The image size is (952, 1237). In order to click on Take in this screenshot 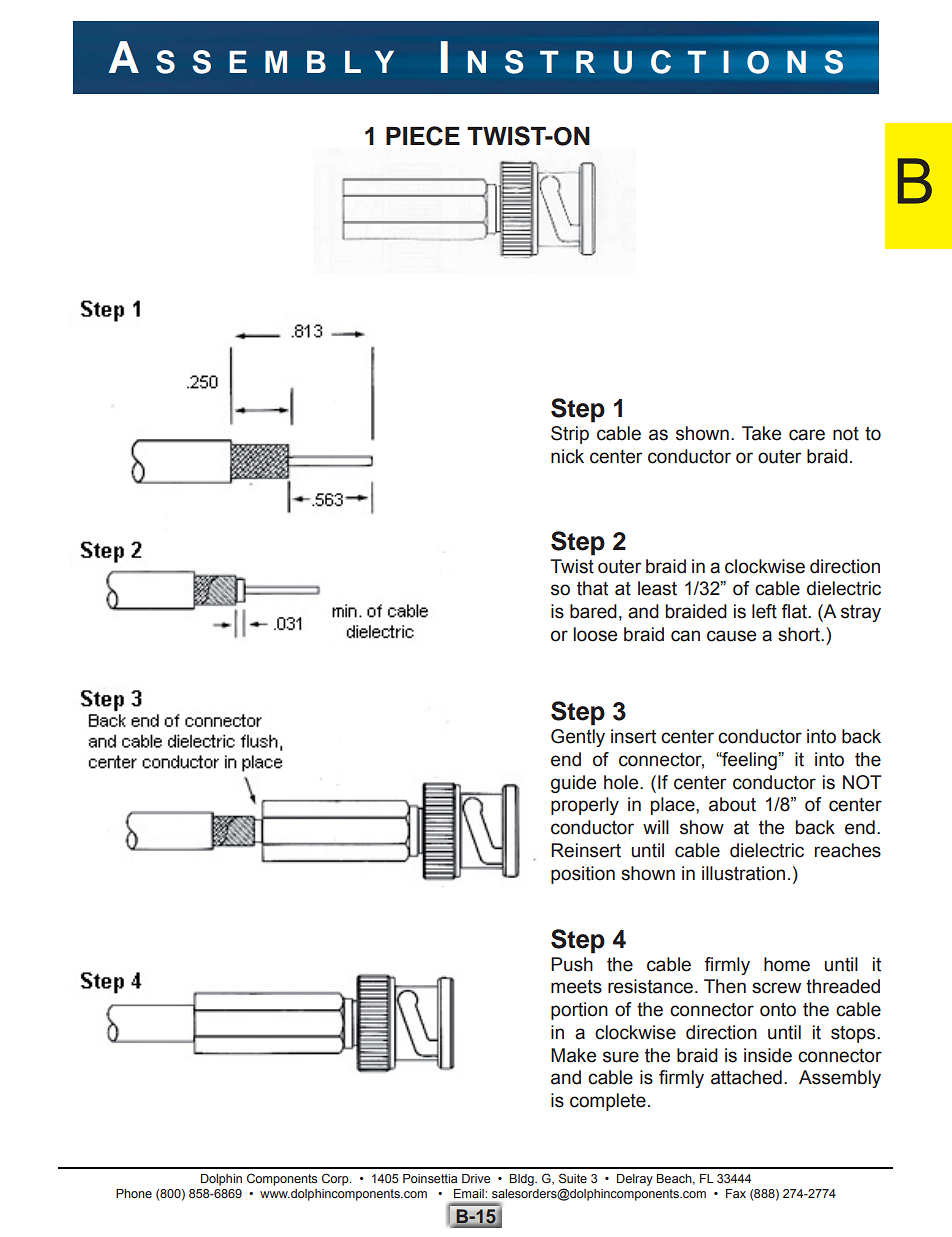, I will do `click(761, 433)`.
